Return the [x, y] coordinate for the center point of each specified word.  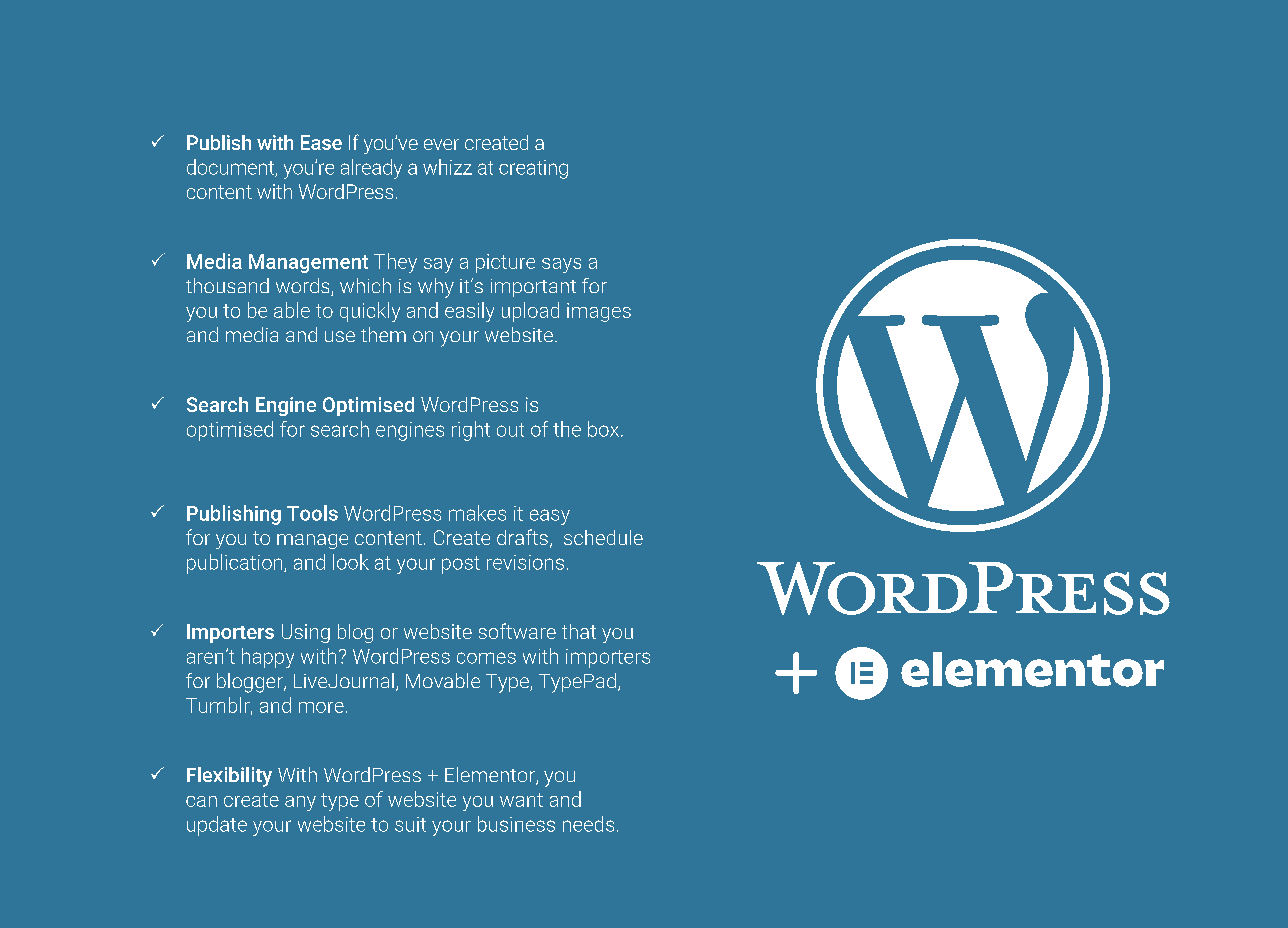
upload [530, 312]
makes [477, 513]
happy [268, 658]
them [383, 334]
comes [486, 658]
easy [550, 517]
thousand [227, 285]
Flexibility [229, 777]
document [232, 168]
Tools [312, 513]
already [371, 169]
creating [533, 169]
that [579, 631]
